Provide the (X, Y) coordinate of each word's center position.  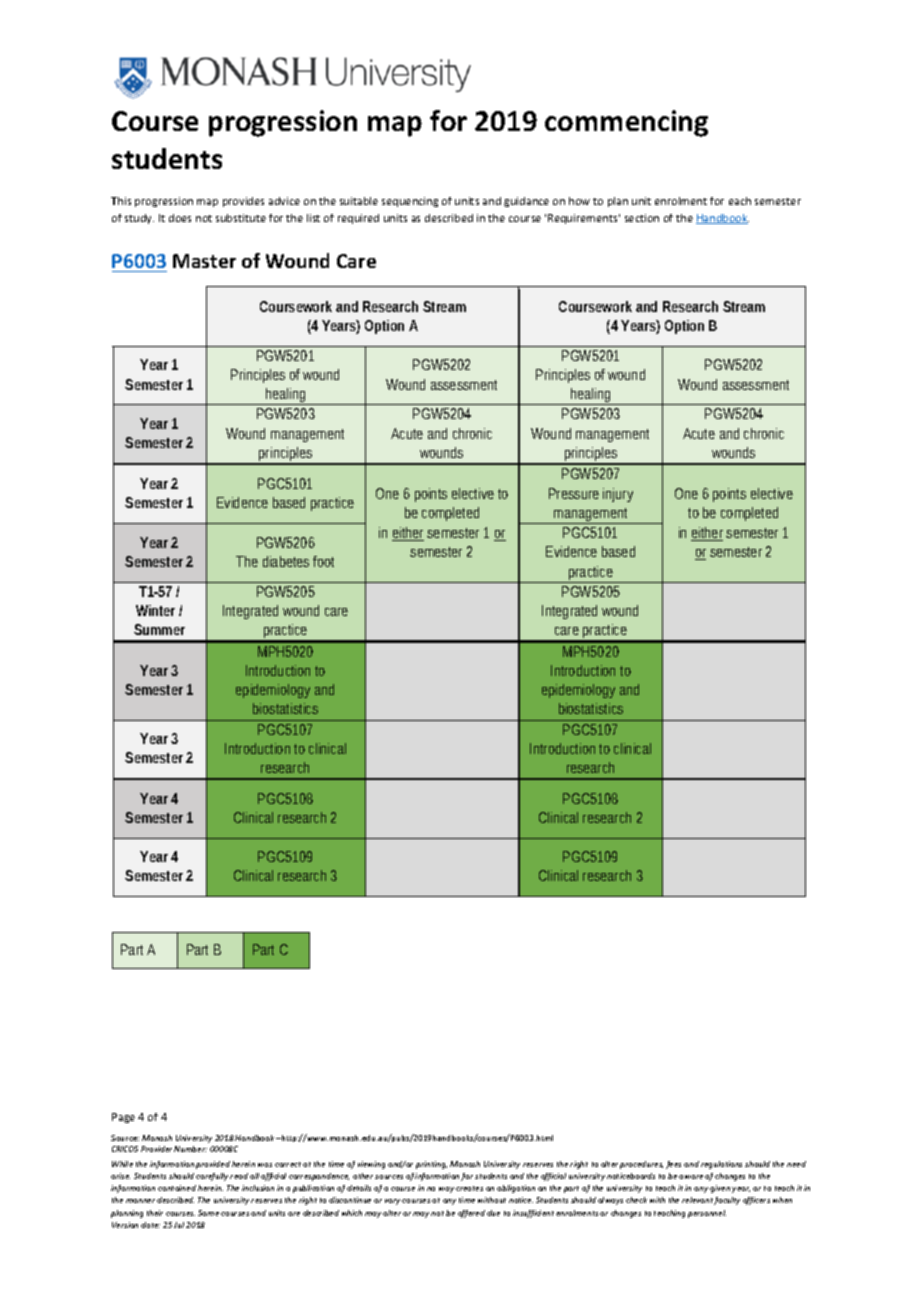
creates (469, 1188)
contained (177, 1188)
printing (431, 1165)
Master (204, 261)
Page (123, 1118)
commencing (626, 123)
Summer (159, 629)
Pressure (574, 493)
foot (323, 561)
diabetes (286, 561)
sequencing (410, 202)
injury (618, 495)
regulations (721, 1165)
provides (243, 202)
